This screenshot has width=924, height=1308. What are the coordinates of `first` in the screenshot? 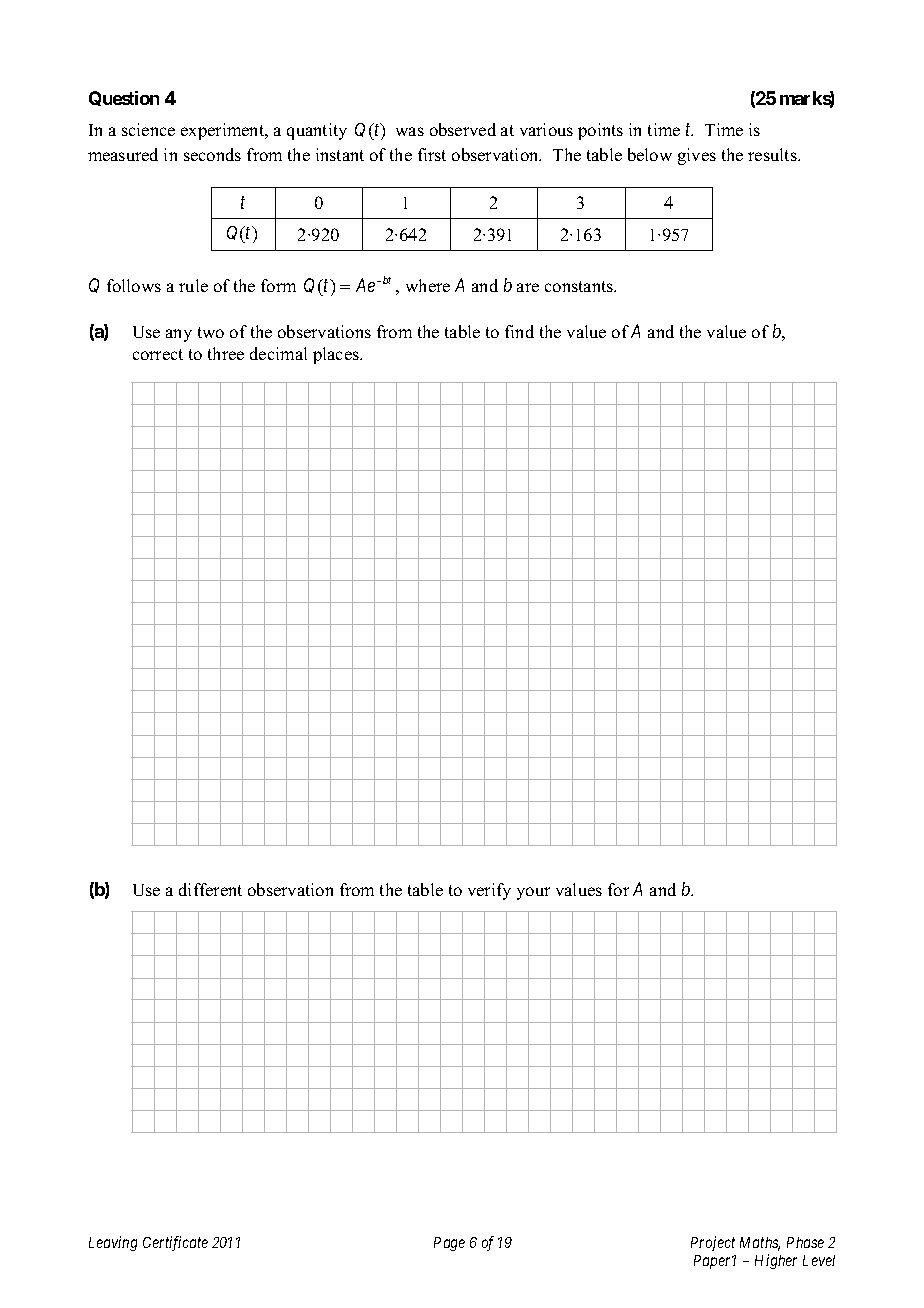 It's located at (432, 154).
